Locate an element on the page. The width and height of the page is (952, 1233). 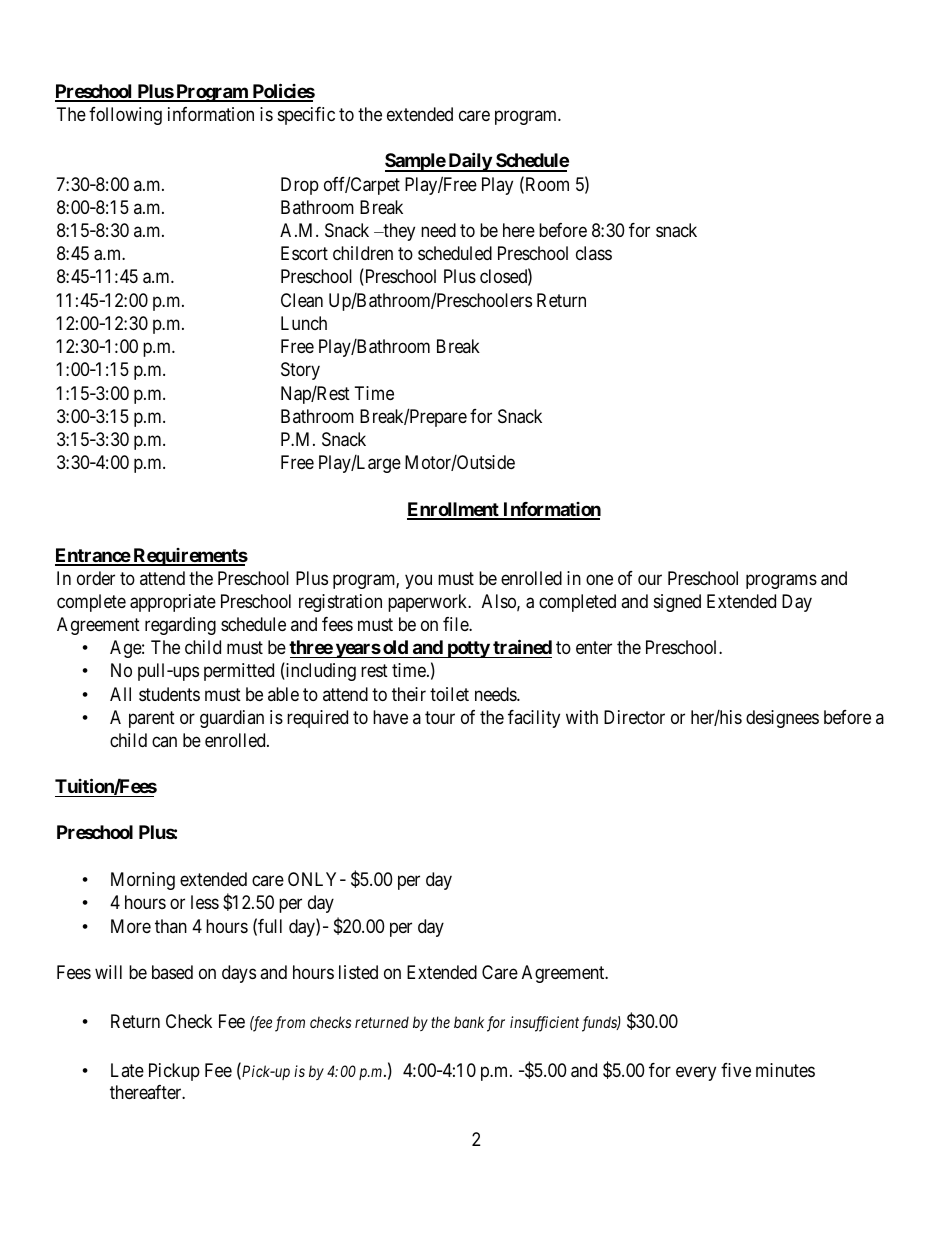
Morning is located at coordinates (143, 881).
